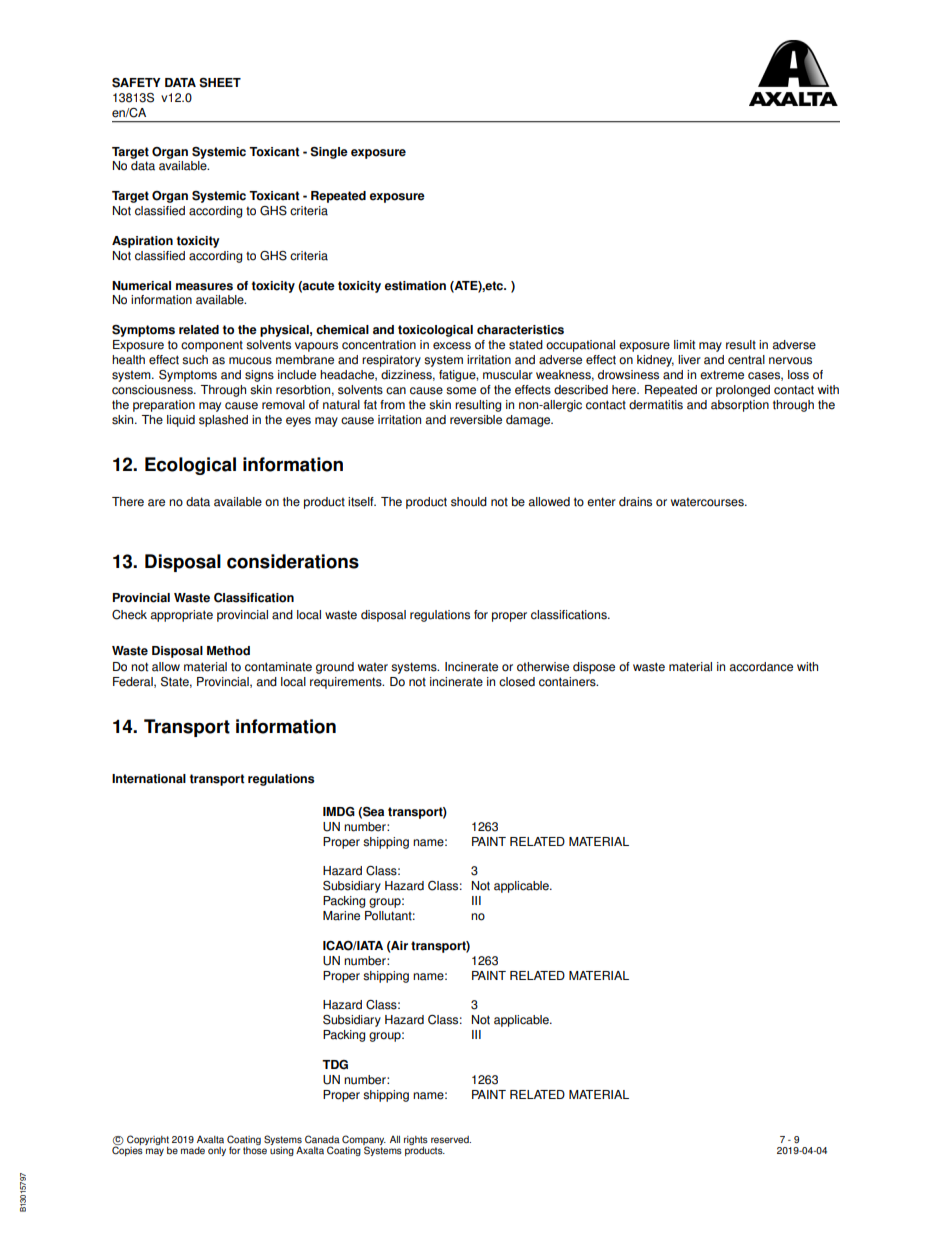  What do you see at coordinates (217, 1151) in the image?
I see `only` at bounding box center [217, 1151].
